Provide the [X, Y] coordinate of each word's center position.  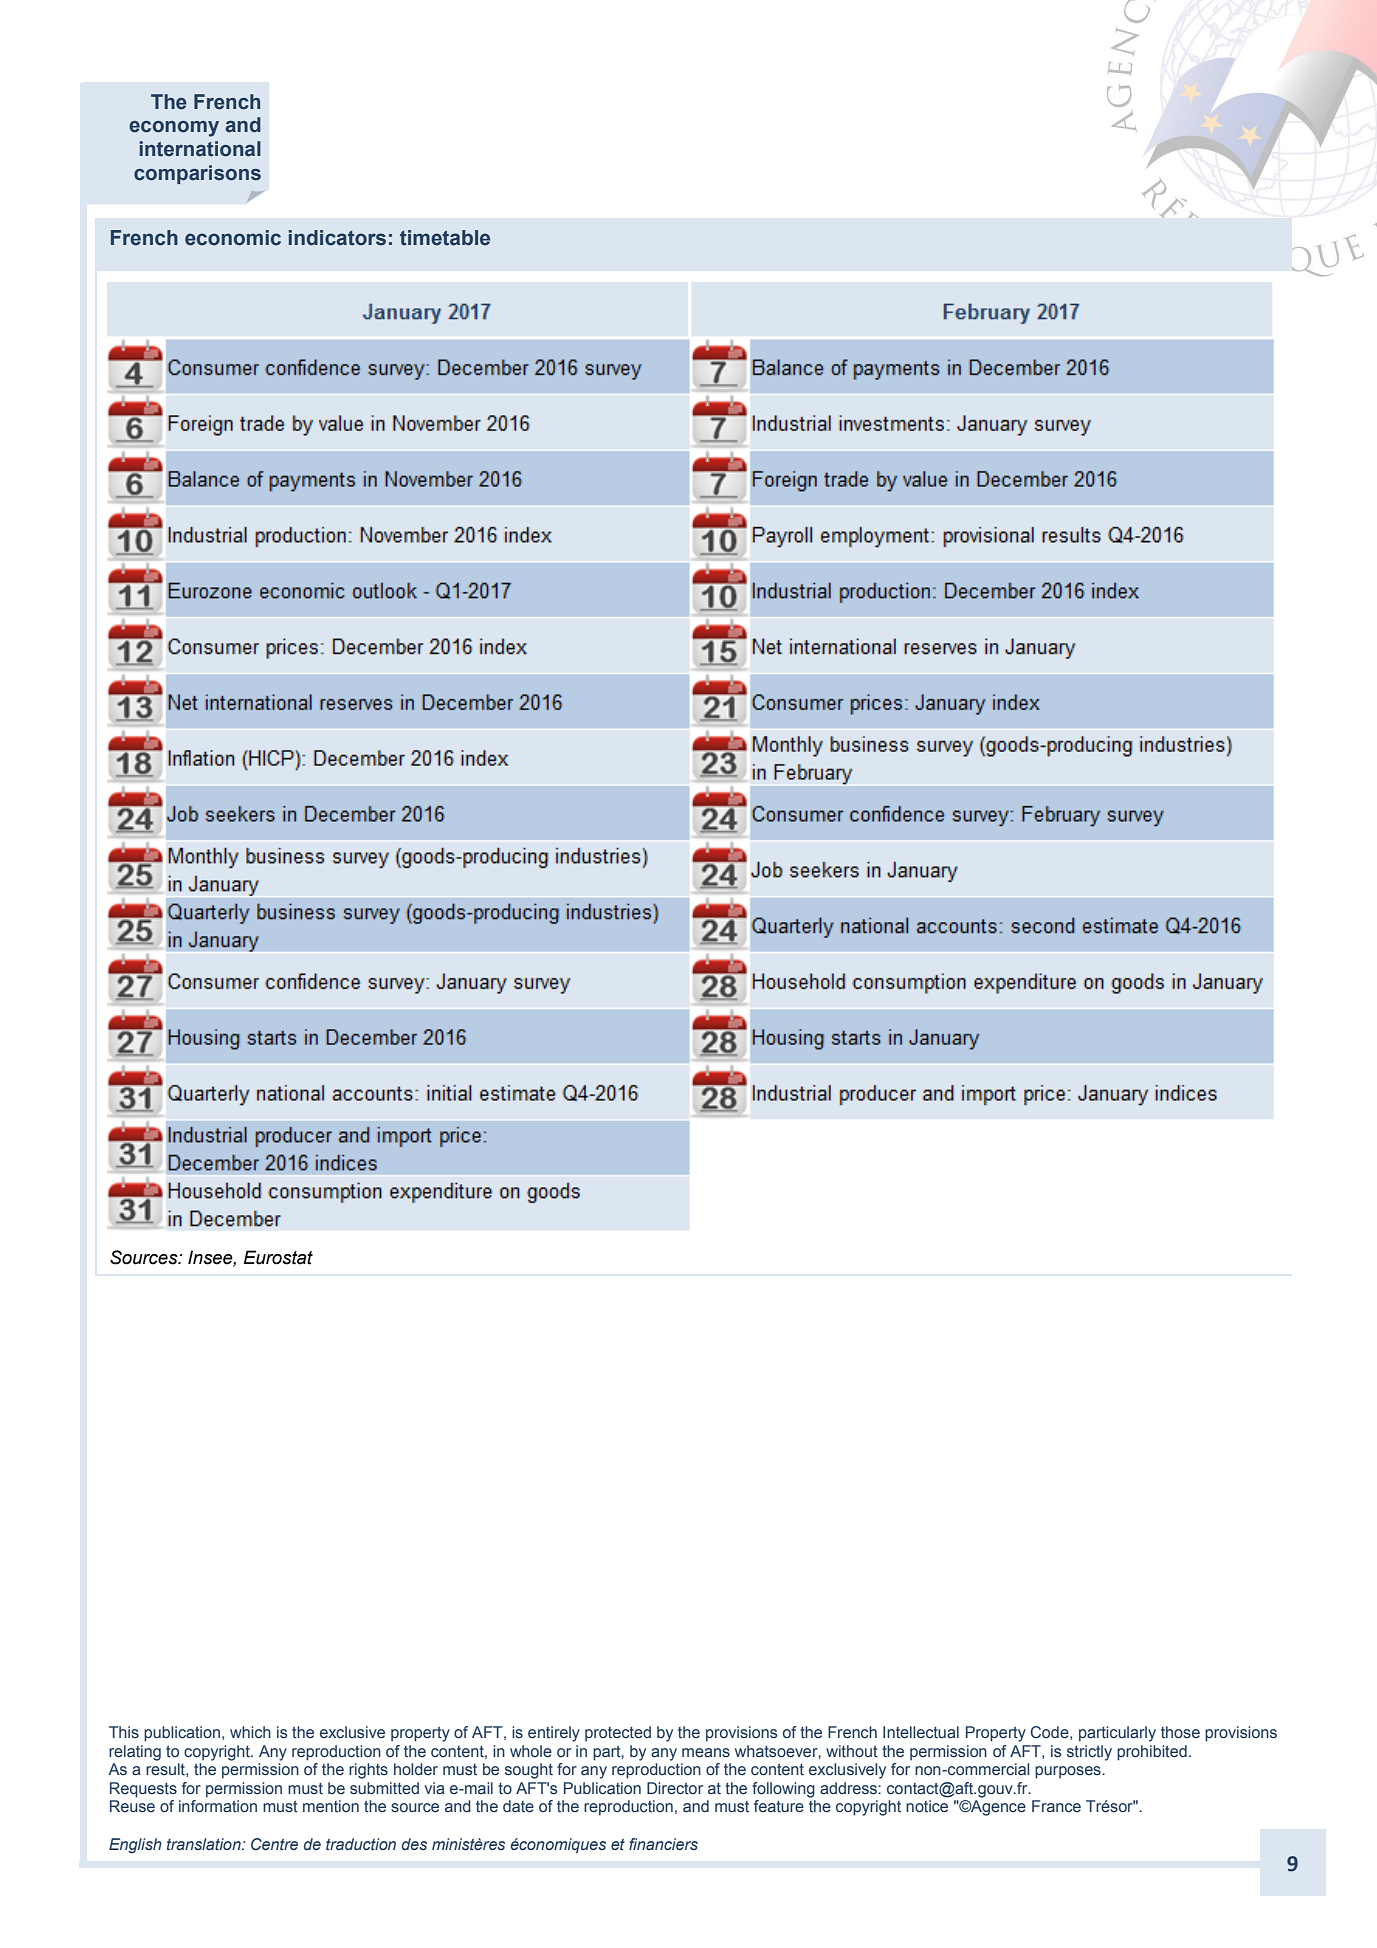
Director [675, 1788]
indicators [337, 238]
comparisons [197, 174]
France [1056, 1806]
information [218, 1806]
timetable [445, 238]
